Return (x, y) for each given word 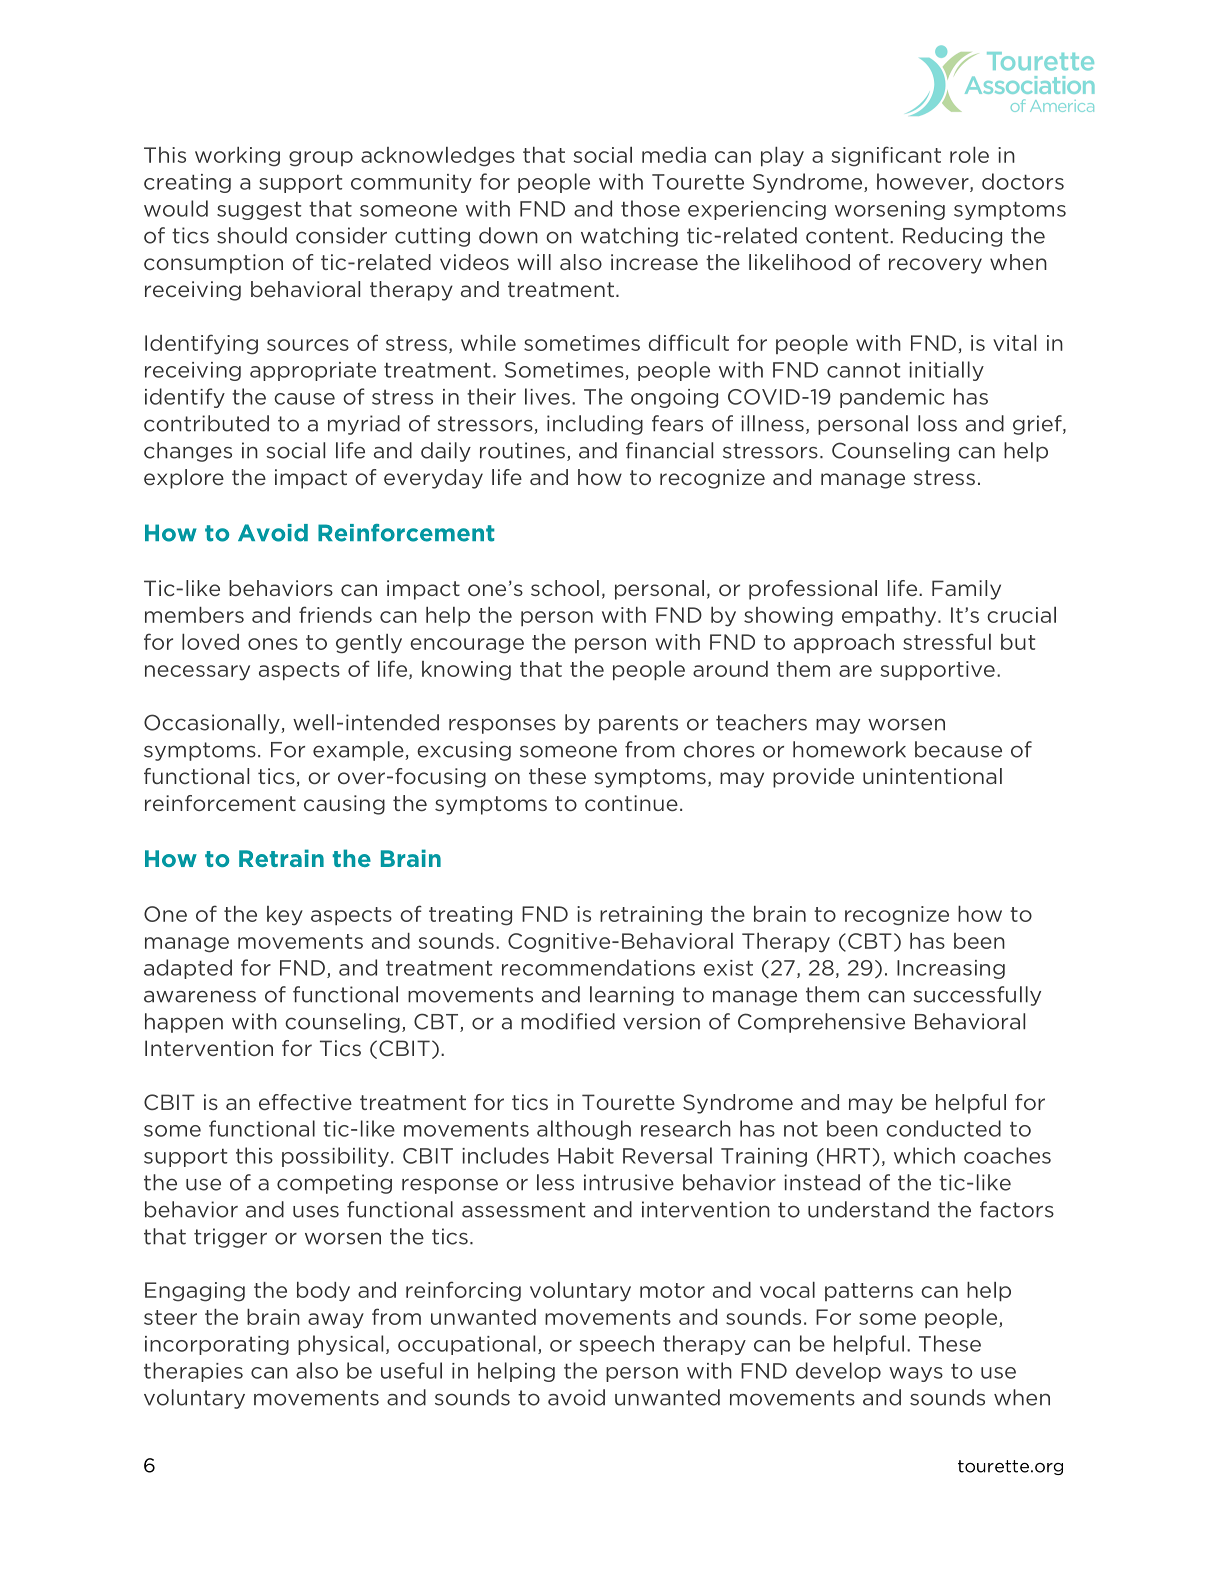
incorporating (217, 1345)
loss (937, 423)
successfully (977, 996)
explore (184, 479)
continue (631, 803)
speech (617, 1345)
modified (568, 1021)
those (650, 208)
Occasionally (213, 724)
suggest (259, 211)
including (595, 425)
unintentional (932, 776)
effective (305, 1102)
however (924, 182)
